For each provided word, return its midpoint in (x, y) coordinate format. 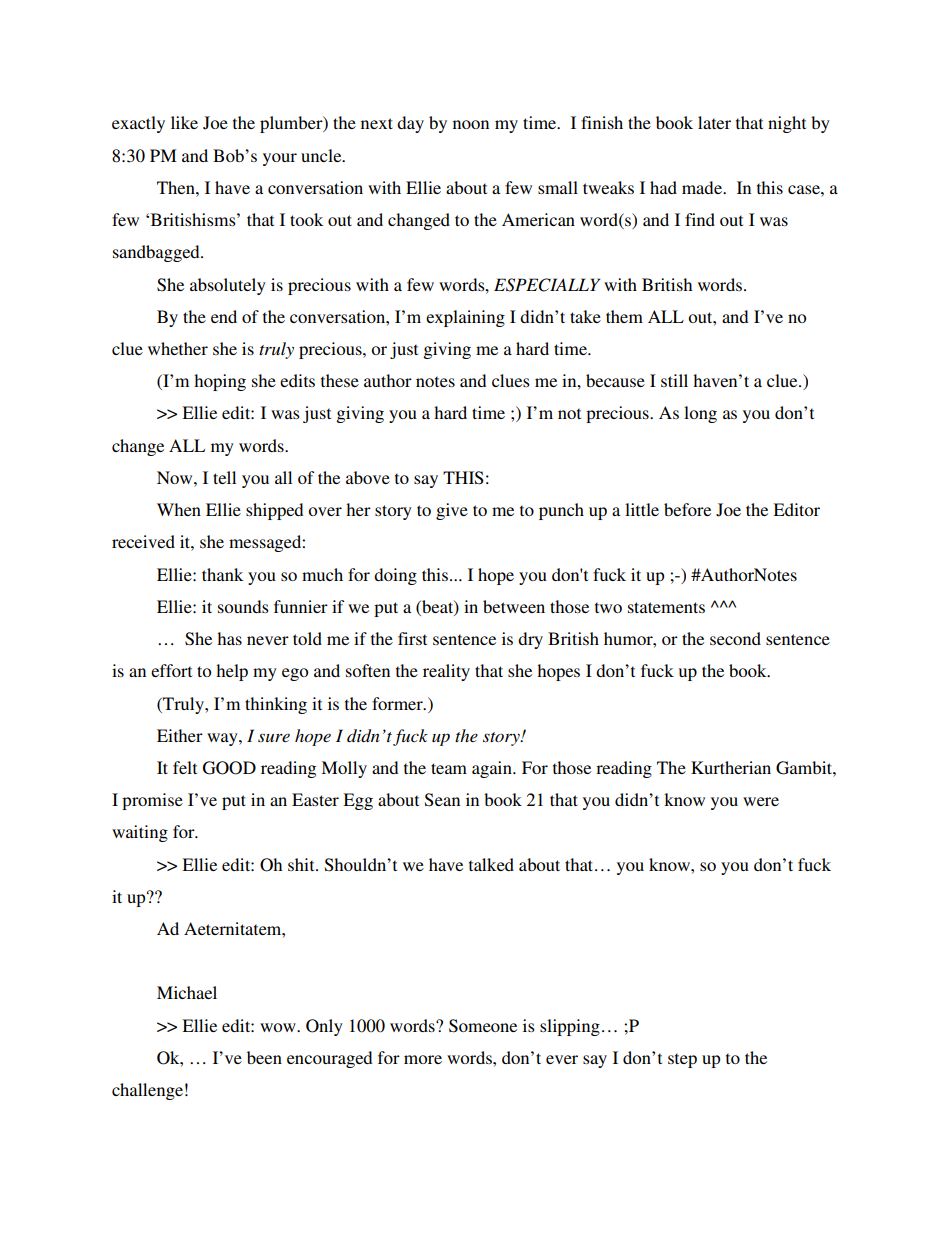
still (674, 380)
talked (491, 864)
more (423, 1059)
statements (666, 607)
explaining (465, 318)
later (714, 122)
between (514, 606)
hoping (220, 382)
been (264, 1057)
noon (471, 124)
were (761, 801)
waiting (140, 833)
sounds (243, 606)
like (184, 122)
